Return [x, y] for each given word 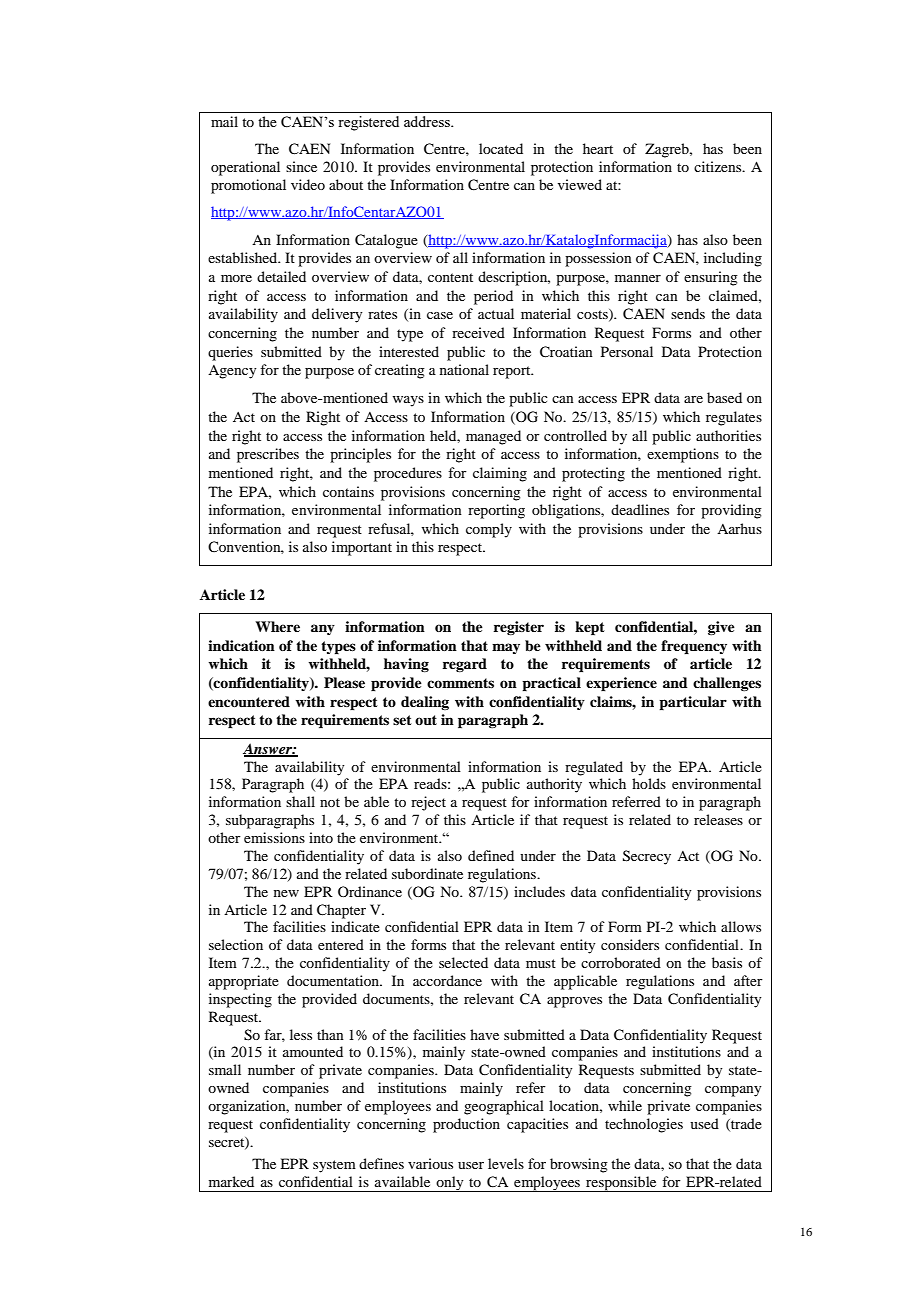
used [704, 1123]
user [471, 1165]
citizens [719, 166]
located [501, 148]
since [301, 166]
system [334, 1166]
